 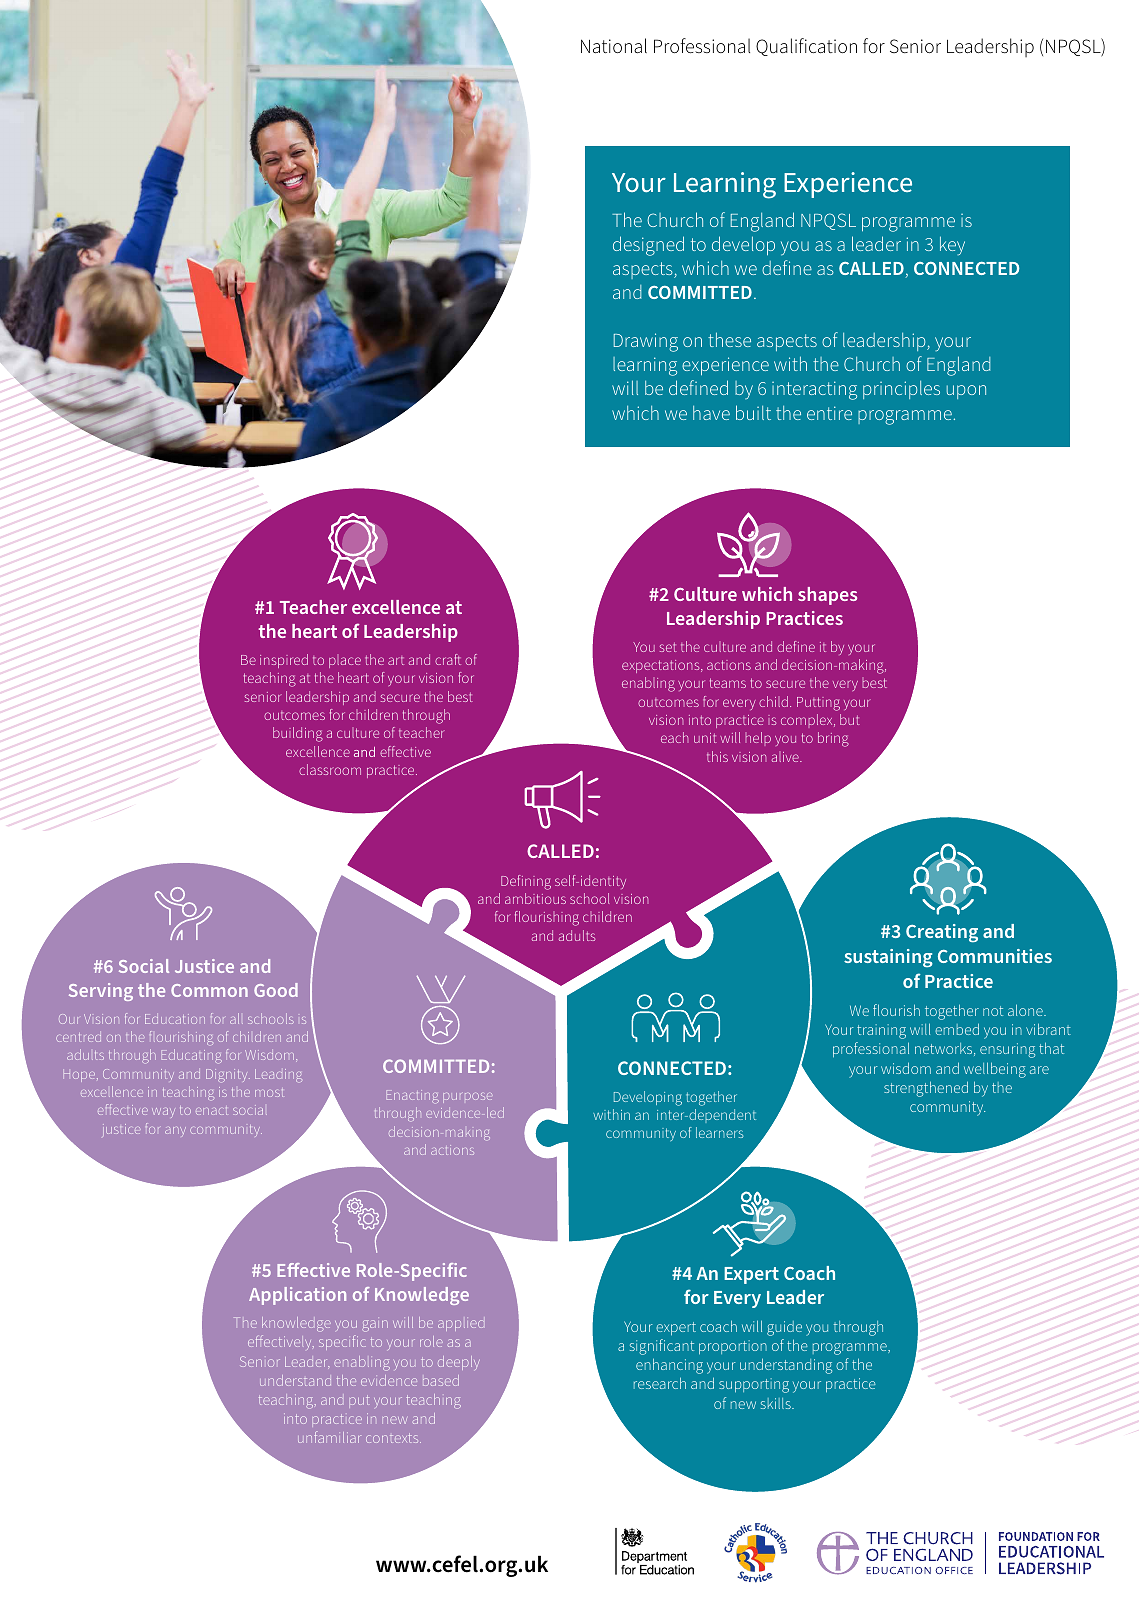 What do you see at coordinates (926, 1089) in the screenshot?
I see `strengthened` at bounding box center [926, 1089].
